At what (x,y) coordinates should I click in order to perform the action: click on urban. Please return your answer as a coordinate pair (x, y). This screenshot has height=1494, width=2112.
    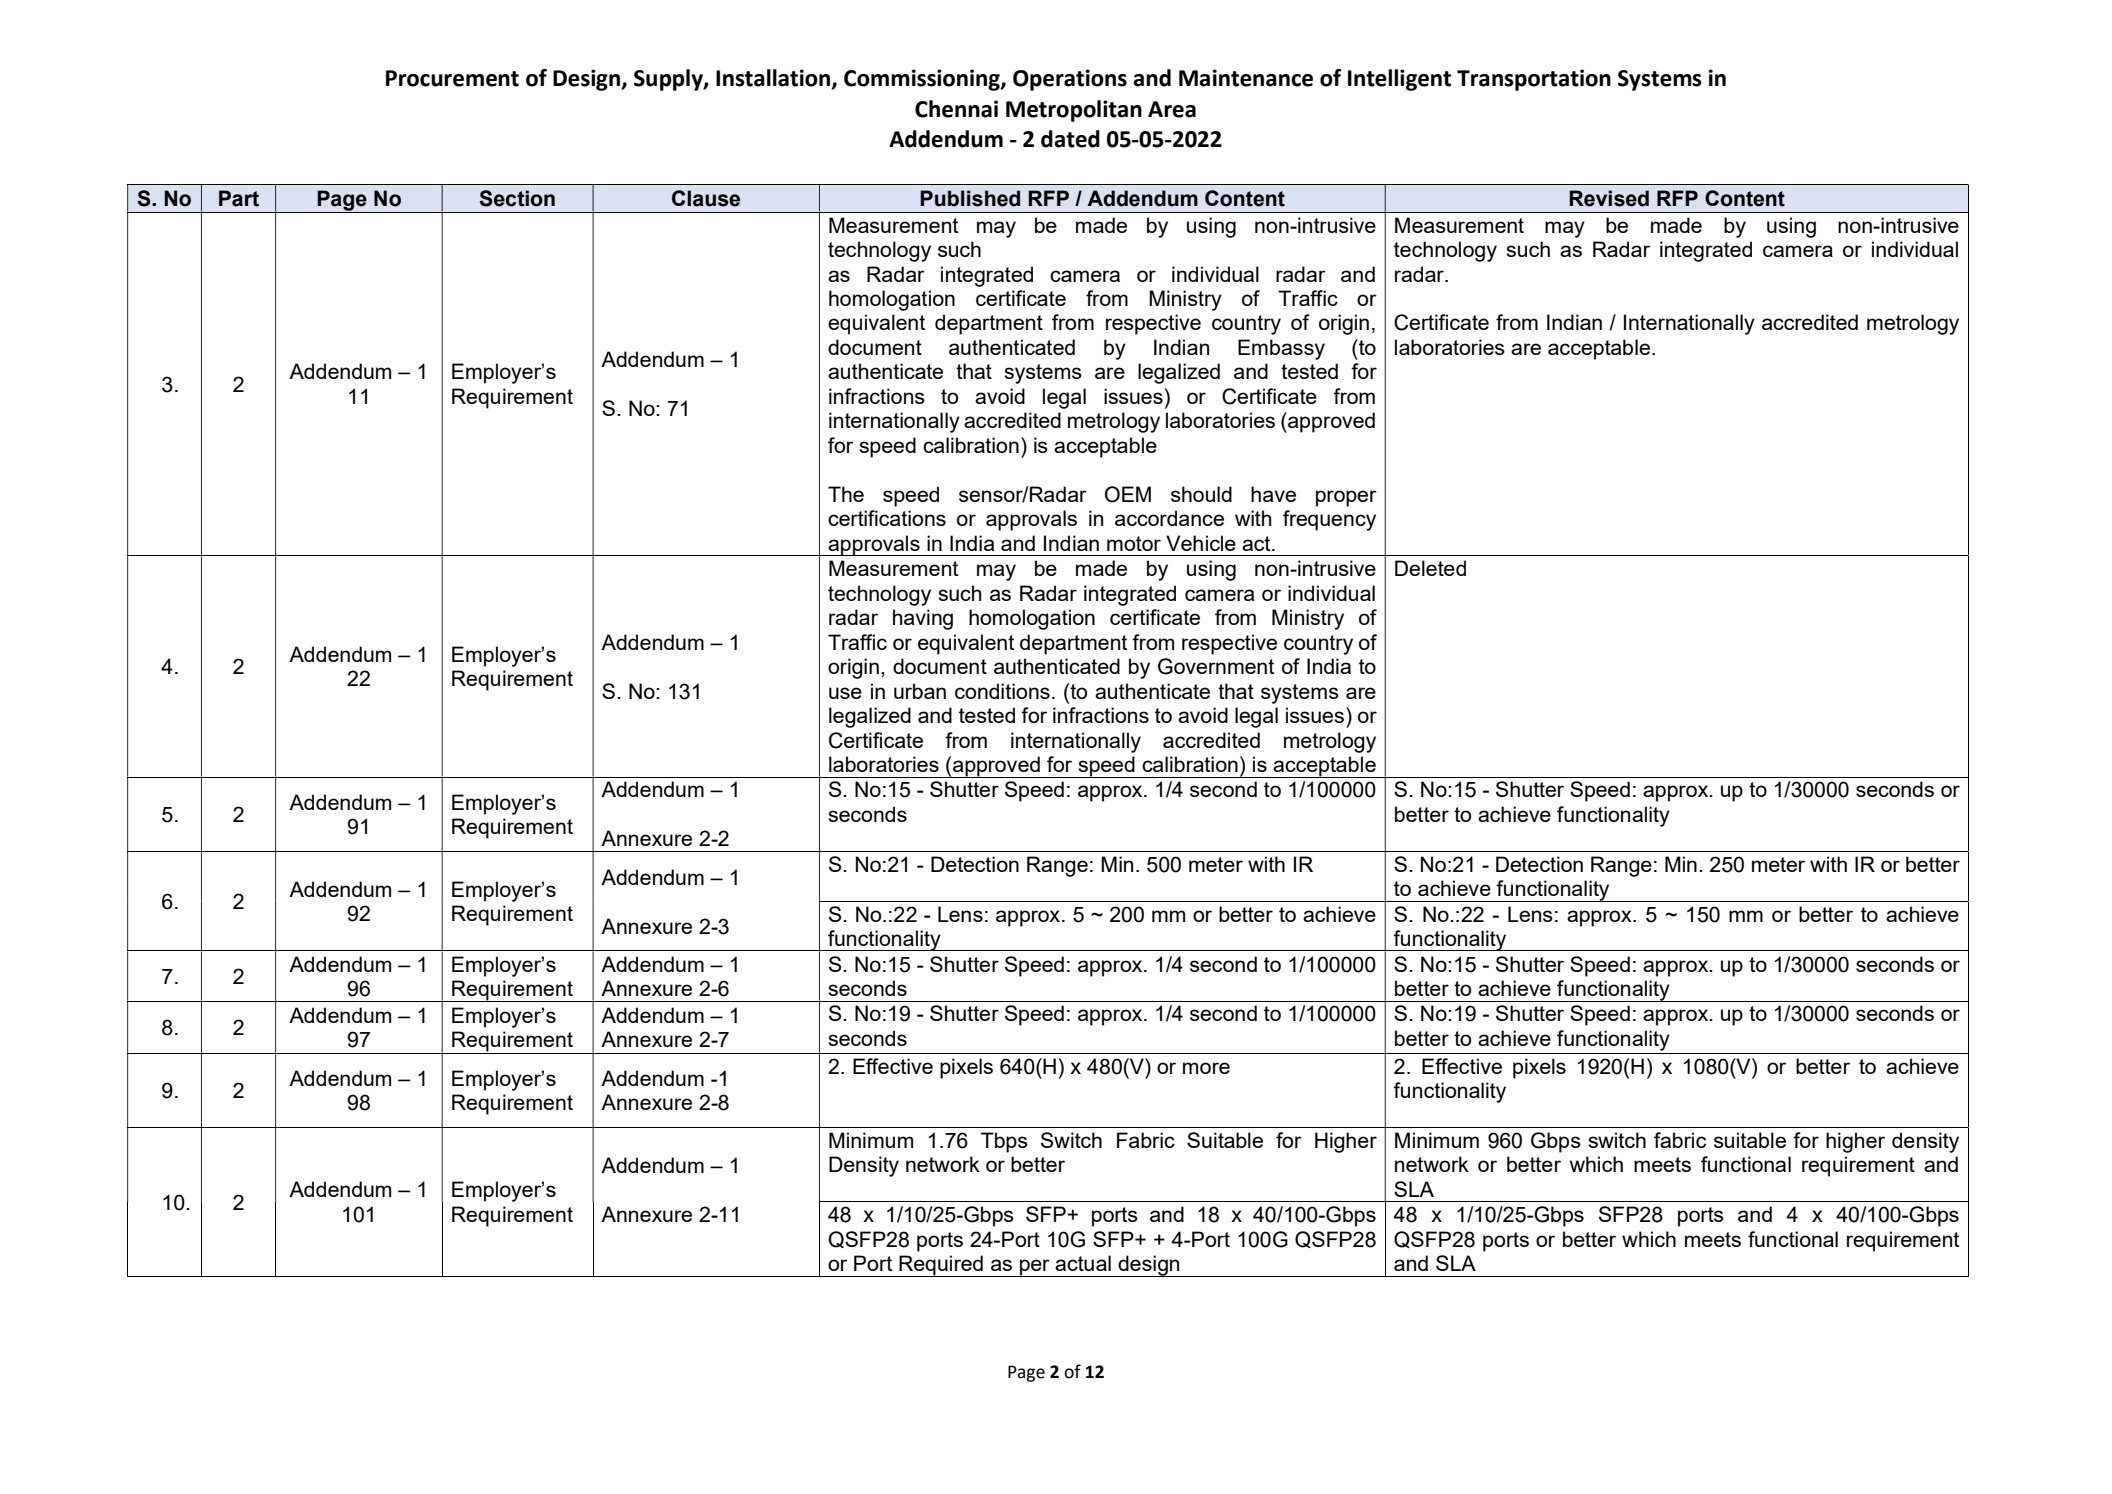
    Looking at the image, I should click on (920, 691).
